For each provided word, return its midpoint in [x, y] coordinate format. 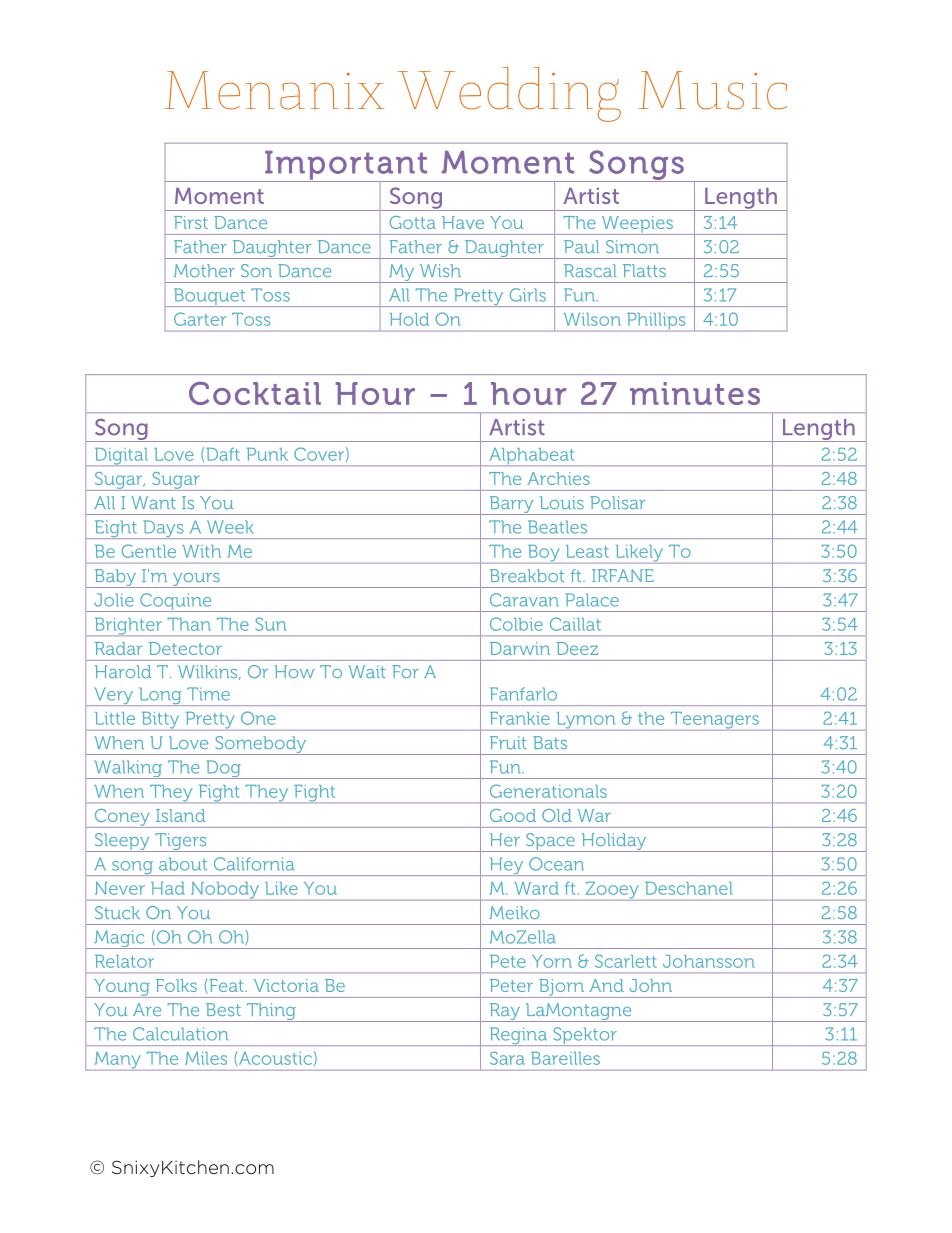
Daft [223, 454]
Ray [504, 1012]
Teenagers [714, 721]
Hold [409, 319]
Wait [367, 671]
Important [346, 166]
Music [713, 90]
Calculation [180, 1034]
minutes [695, 393]
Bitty [160, 721]
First [191, 222]
